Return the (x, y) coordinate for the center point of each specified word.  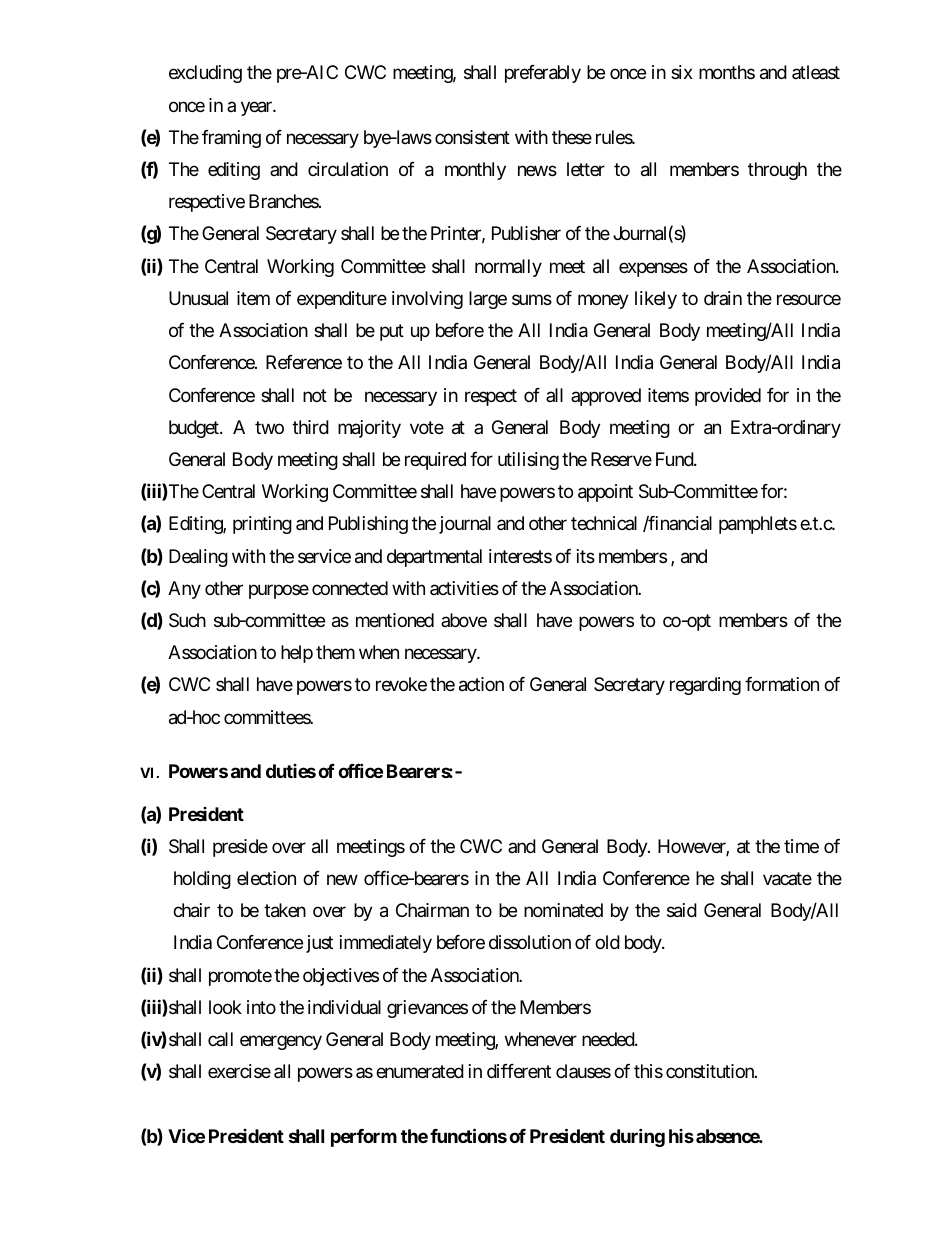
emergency (281, 1042)
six (682, 72)
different (519, 1071)
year (257, 108)
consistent (472, 137)
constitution (711, 1071)
